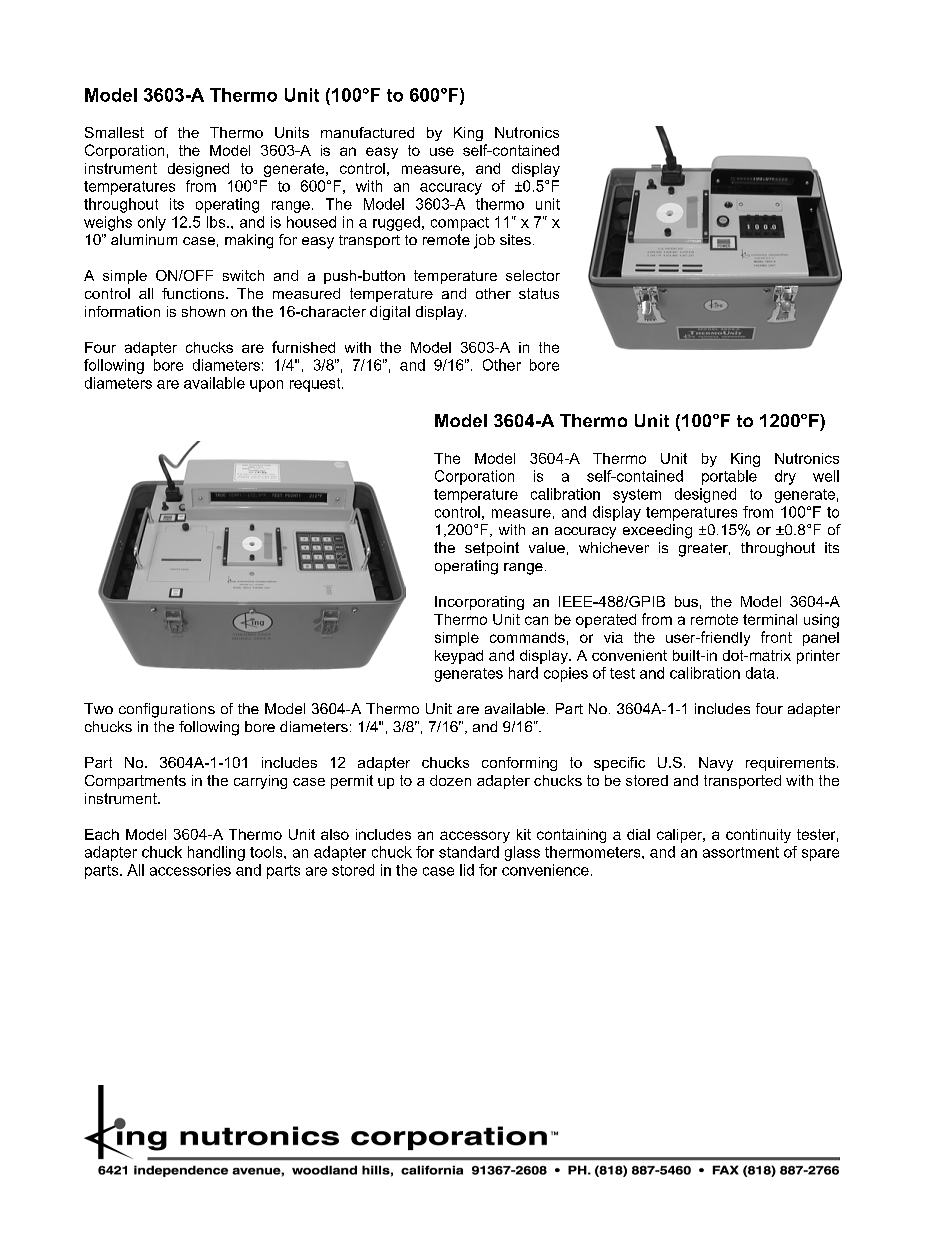 The width and height of the document is (952, 1233). I want to click on setpoint, so click(492, 549).
